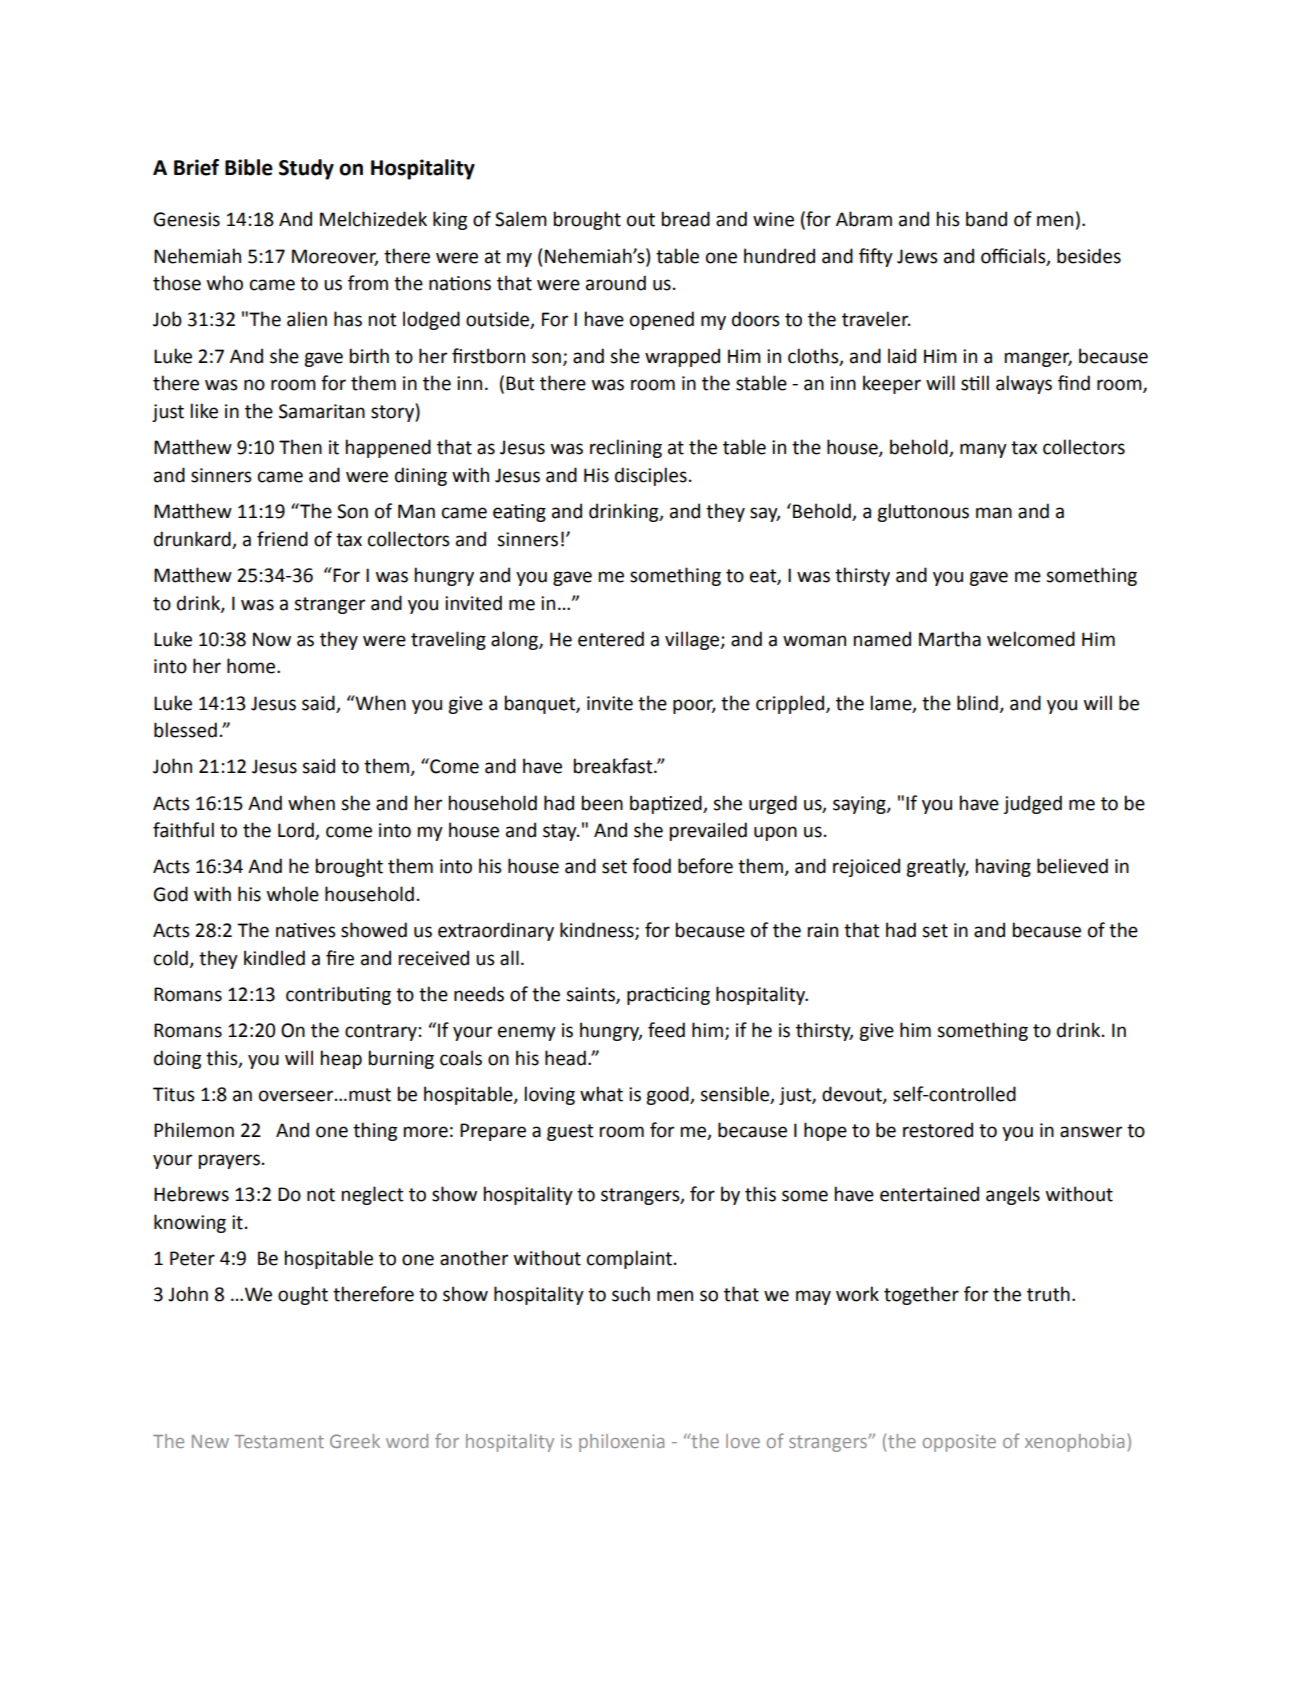  I want to click on band, so click(986, 219).
